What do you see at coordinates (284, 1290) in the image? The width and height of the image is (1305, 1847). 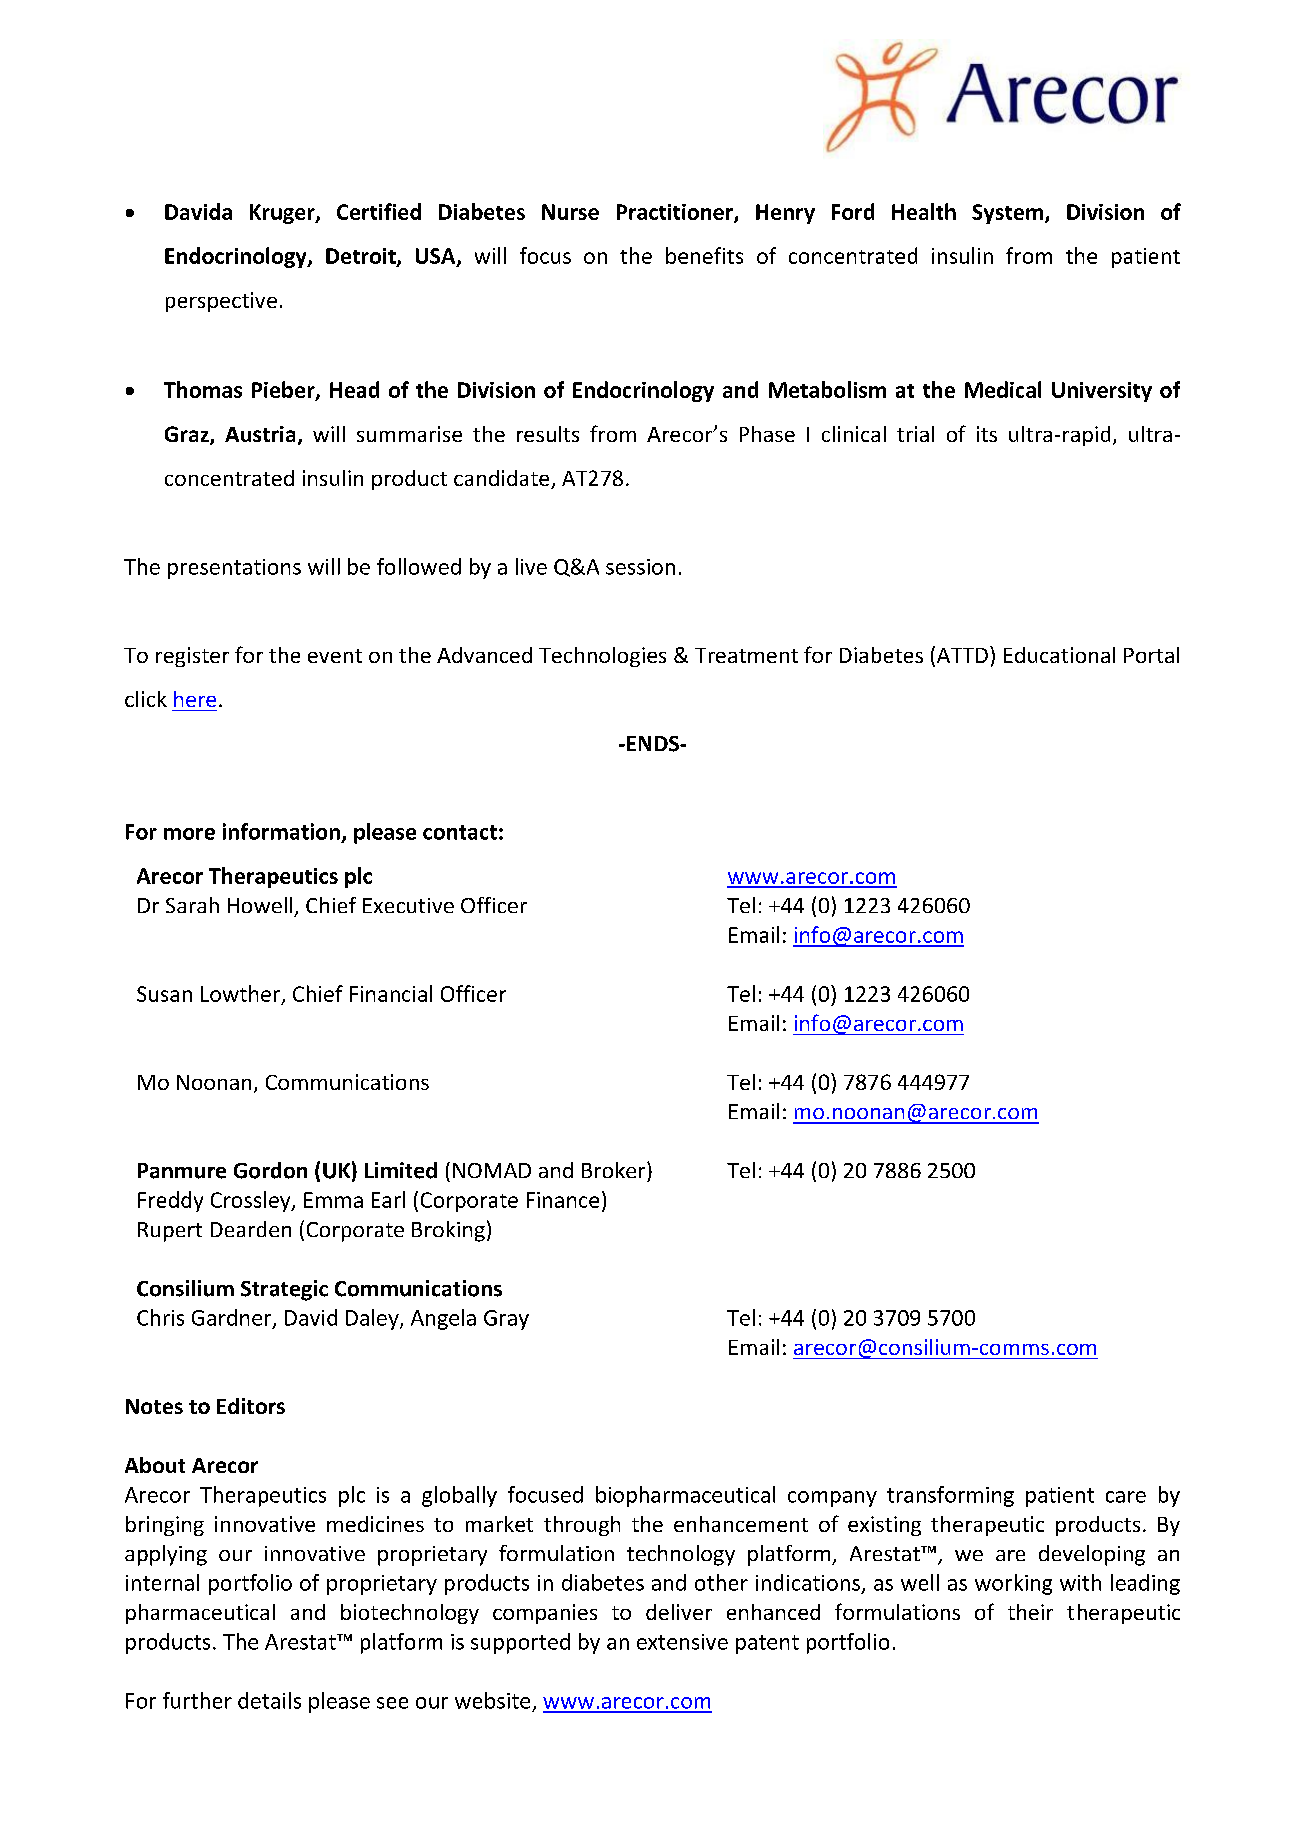 I see `Strategic` at bounding box center [284, 1290].
